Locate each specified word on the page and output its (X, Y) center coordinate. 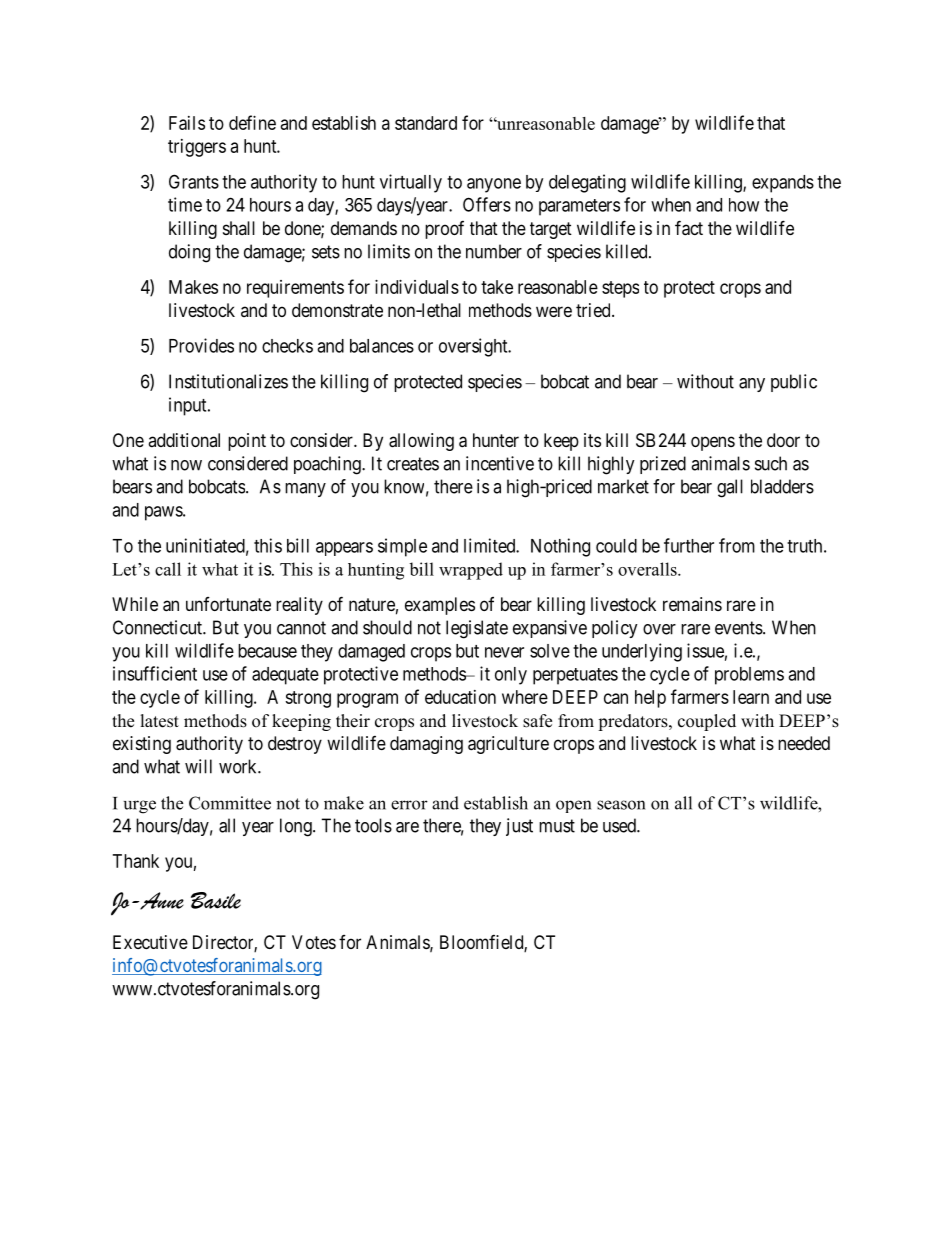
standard (426, 123)
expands (783, 184)
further (689, 545)
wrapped (471, 571)
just (519, 827)
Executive (150, 942)
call (168, 569)
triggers (197, 148)
